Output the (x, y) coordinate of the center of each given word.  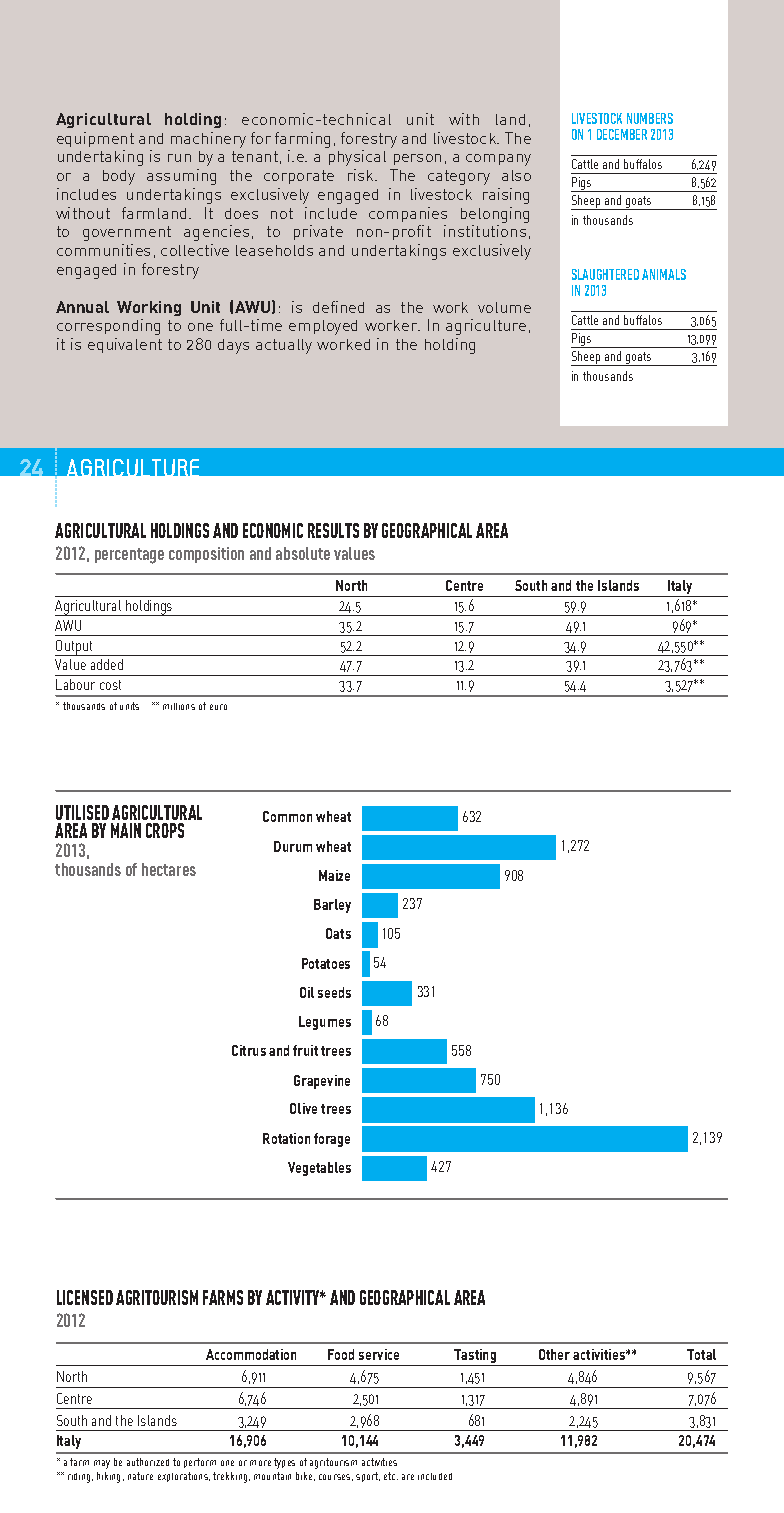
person (417, 159)
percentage (129, 556)
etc (391, 1476)
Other (554, 1354)
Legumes (325, 1023)
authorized (148, 1462)
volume (504, 307)
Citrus (249, 1050)
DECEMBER (622, 134)
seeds (334, 992)
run (179, 158)
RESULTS (333, 530)
